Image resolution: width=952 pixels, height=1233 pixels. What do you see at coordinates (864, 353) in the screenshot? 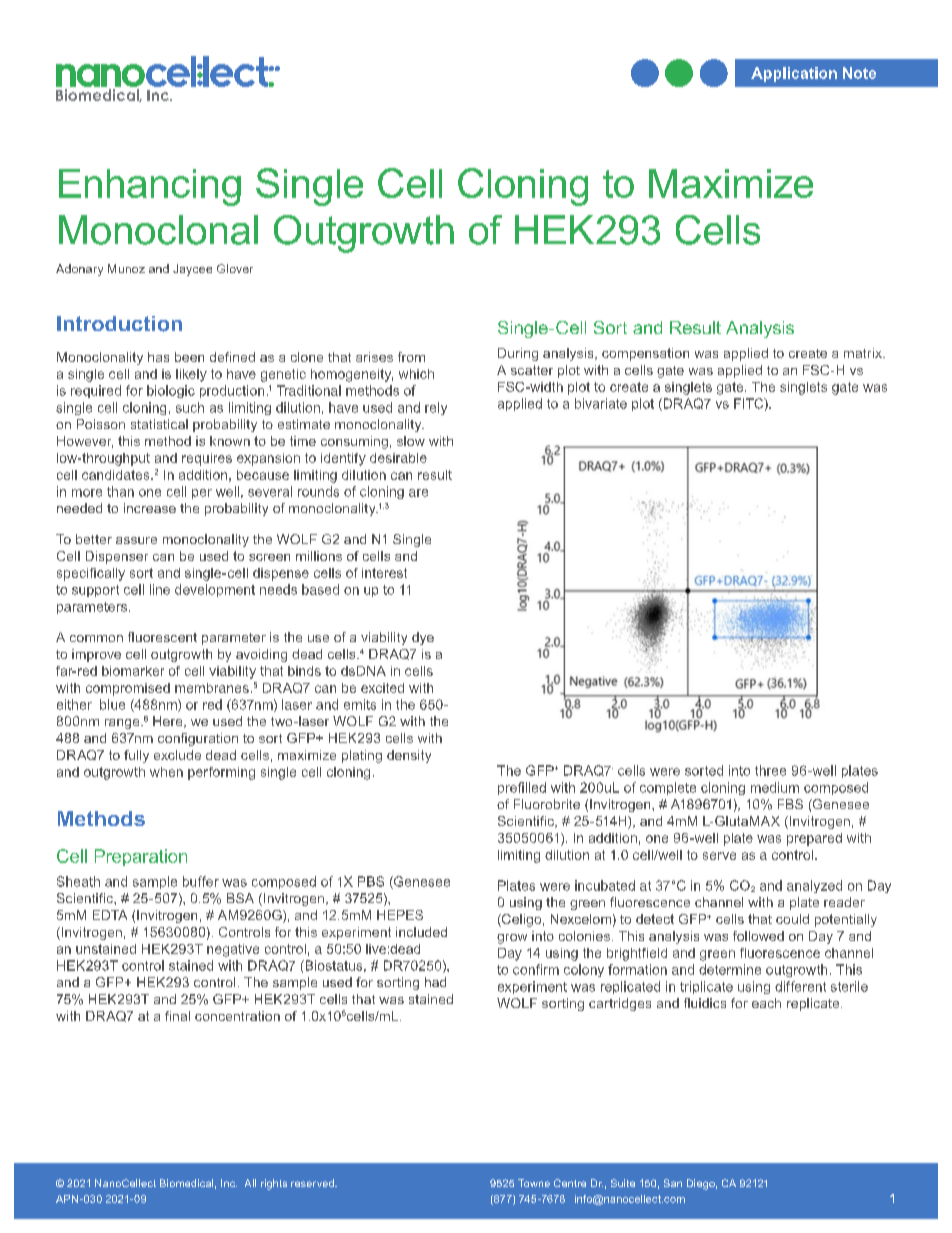
I see `matrix` at bounding box center [864, 353].
